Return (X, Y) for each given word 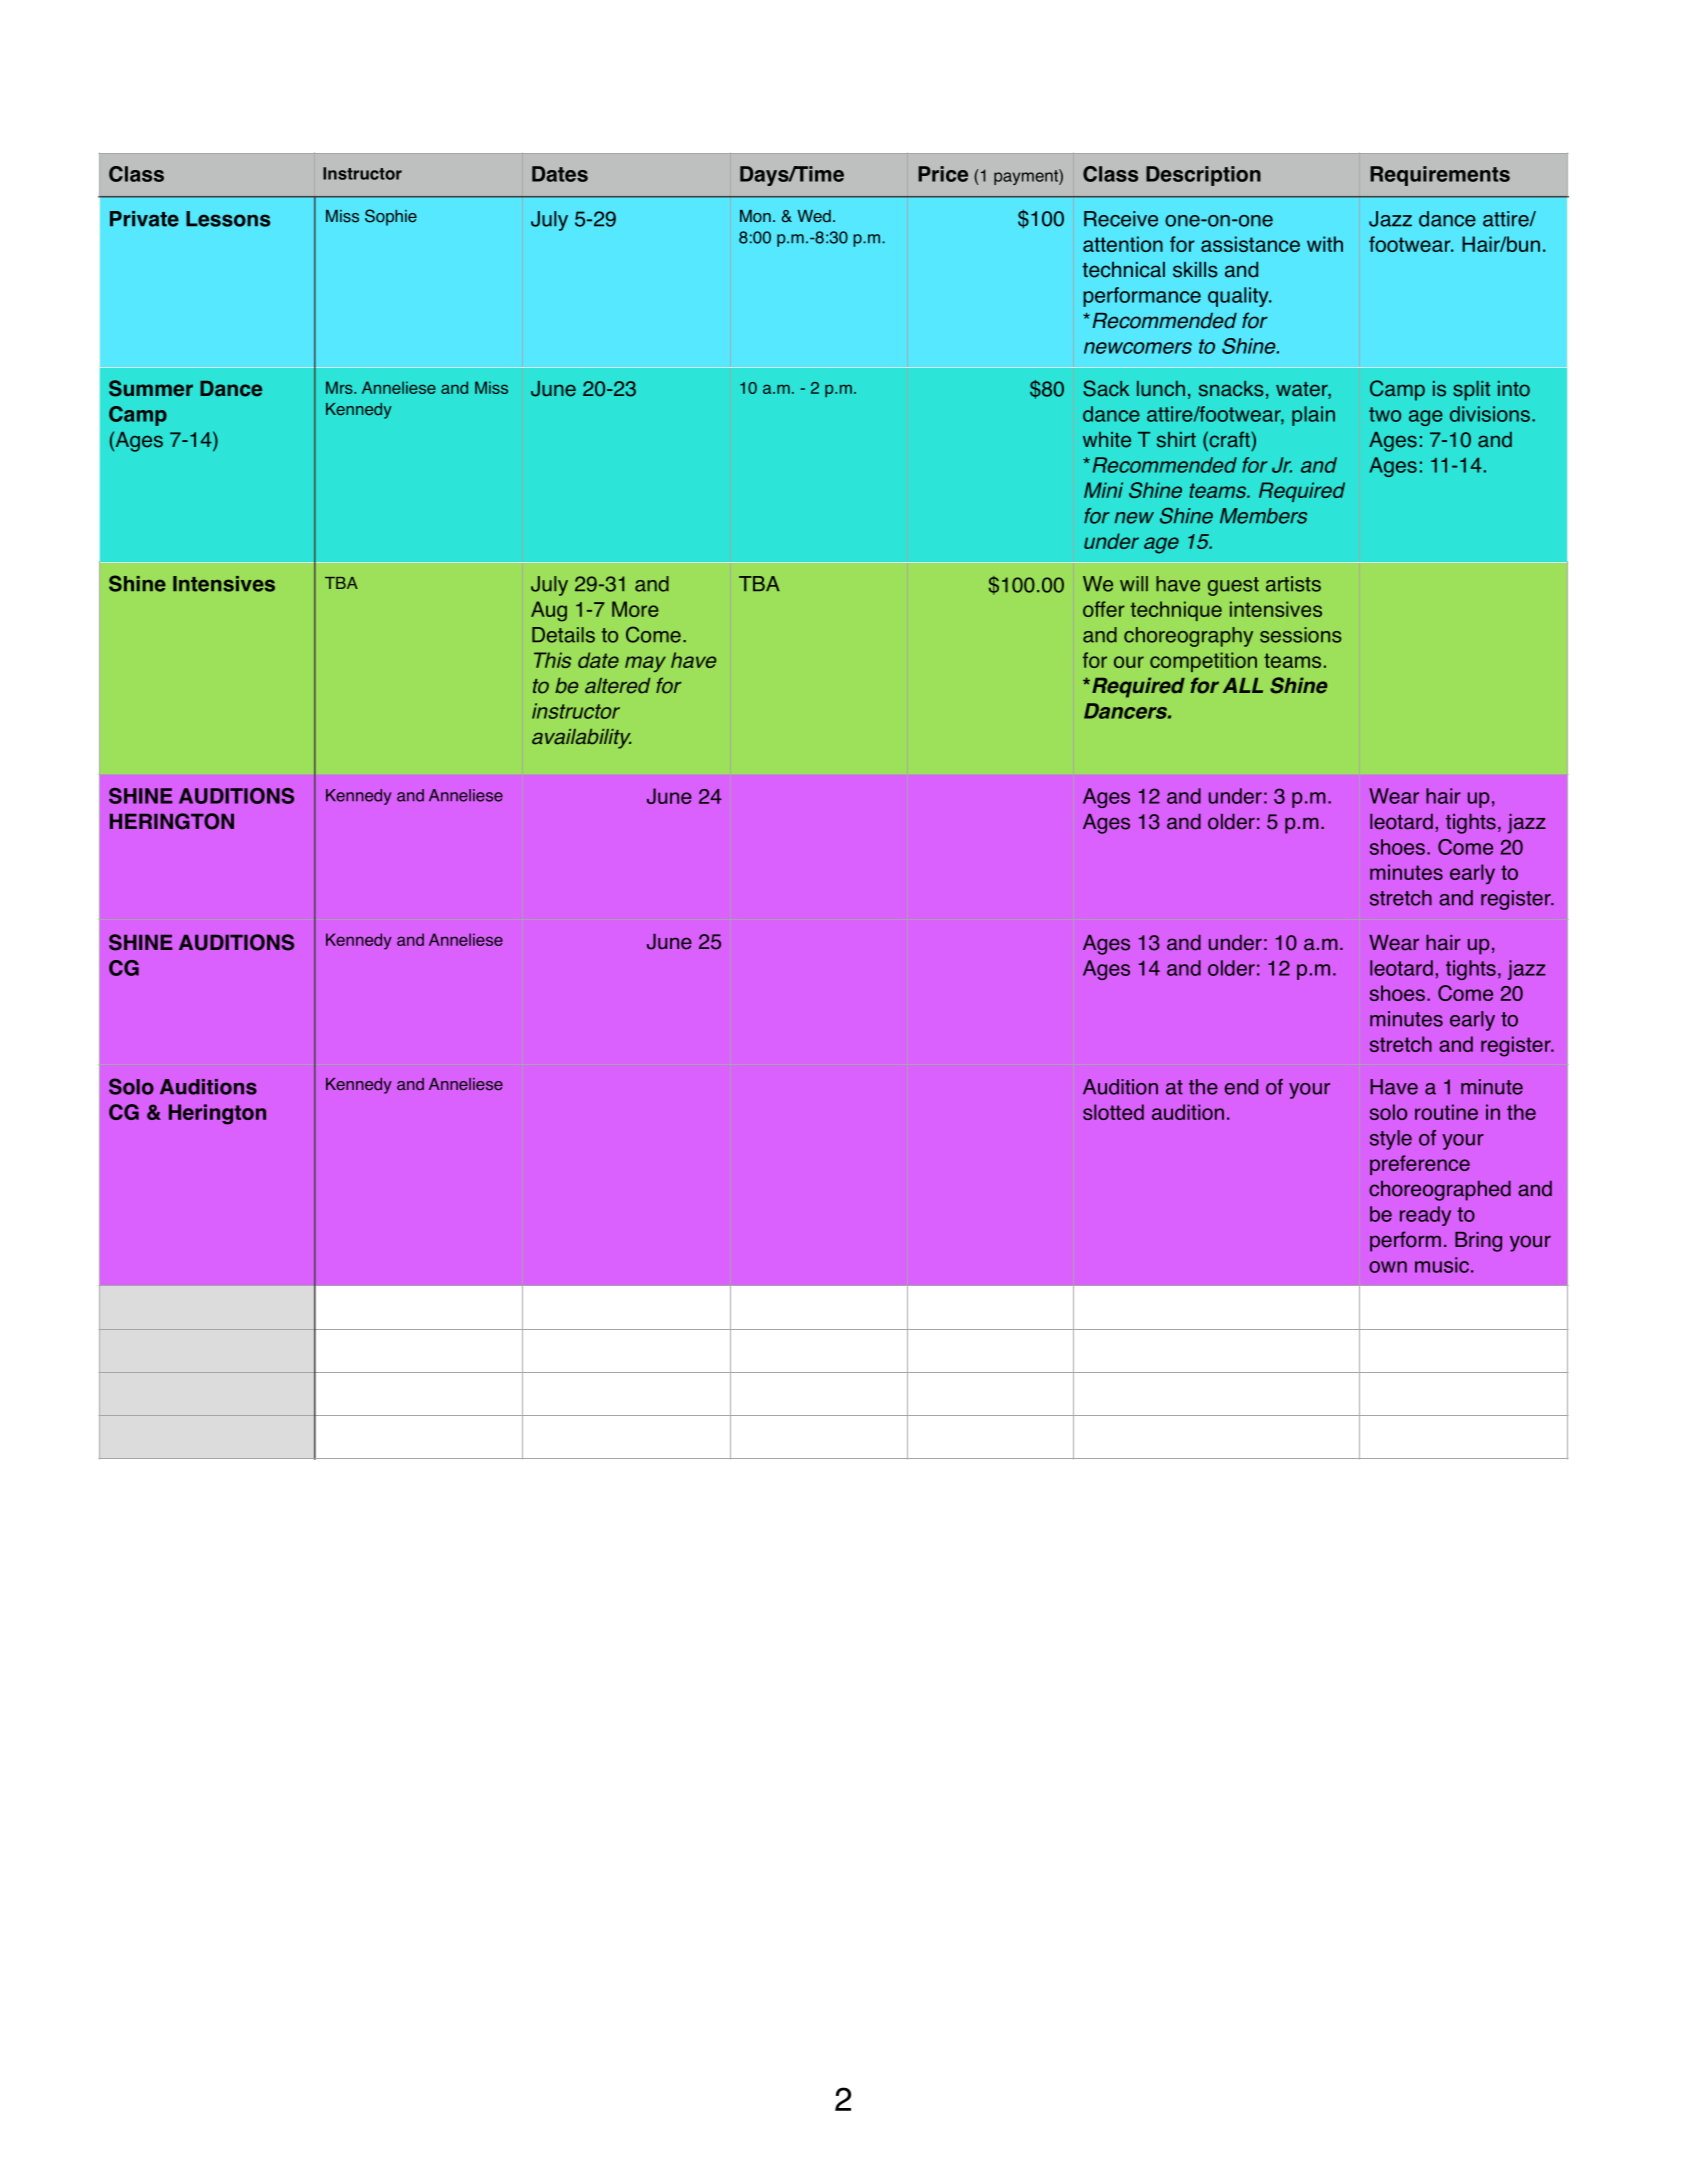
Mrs (340, 387)
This (552, 660)
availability (581, 739)
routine (1446, 1112)
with (1325, 244)
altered (617, 686)
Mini (1103, 490)
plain (1313, 416)
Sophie (391, 217)
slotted (1113, 1112)
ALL (1243, 685)
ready (1425, 1216)
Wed (814, 216)
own (1388, 1267)
